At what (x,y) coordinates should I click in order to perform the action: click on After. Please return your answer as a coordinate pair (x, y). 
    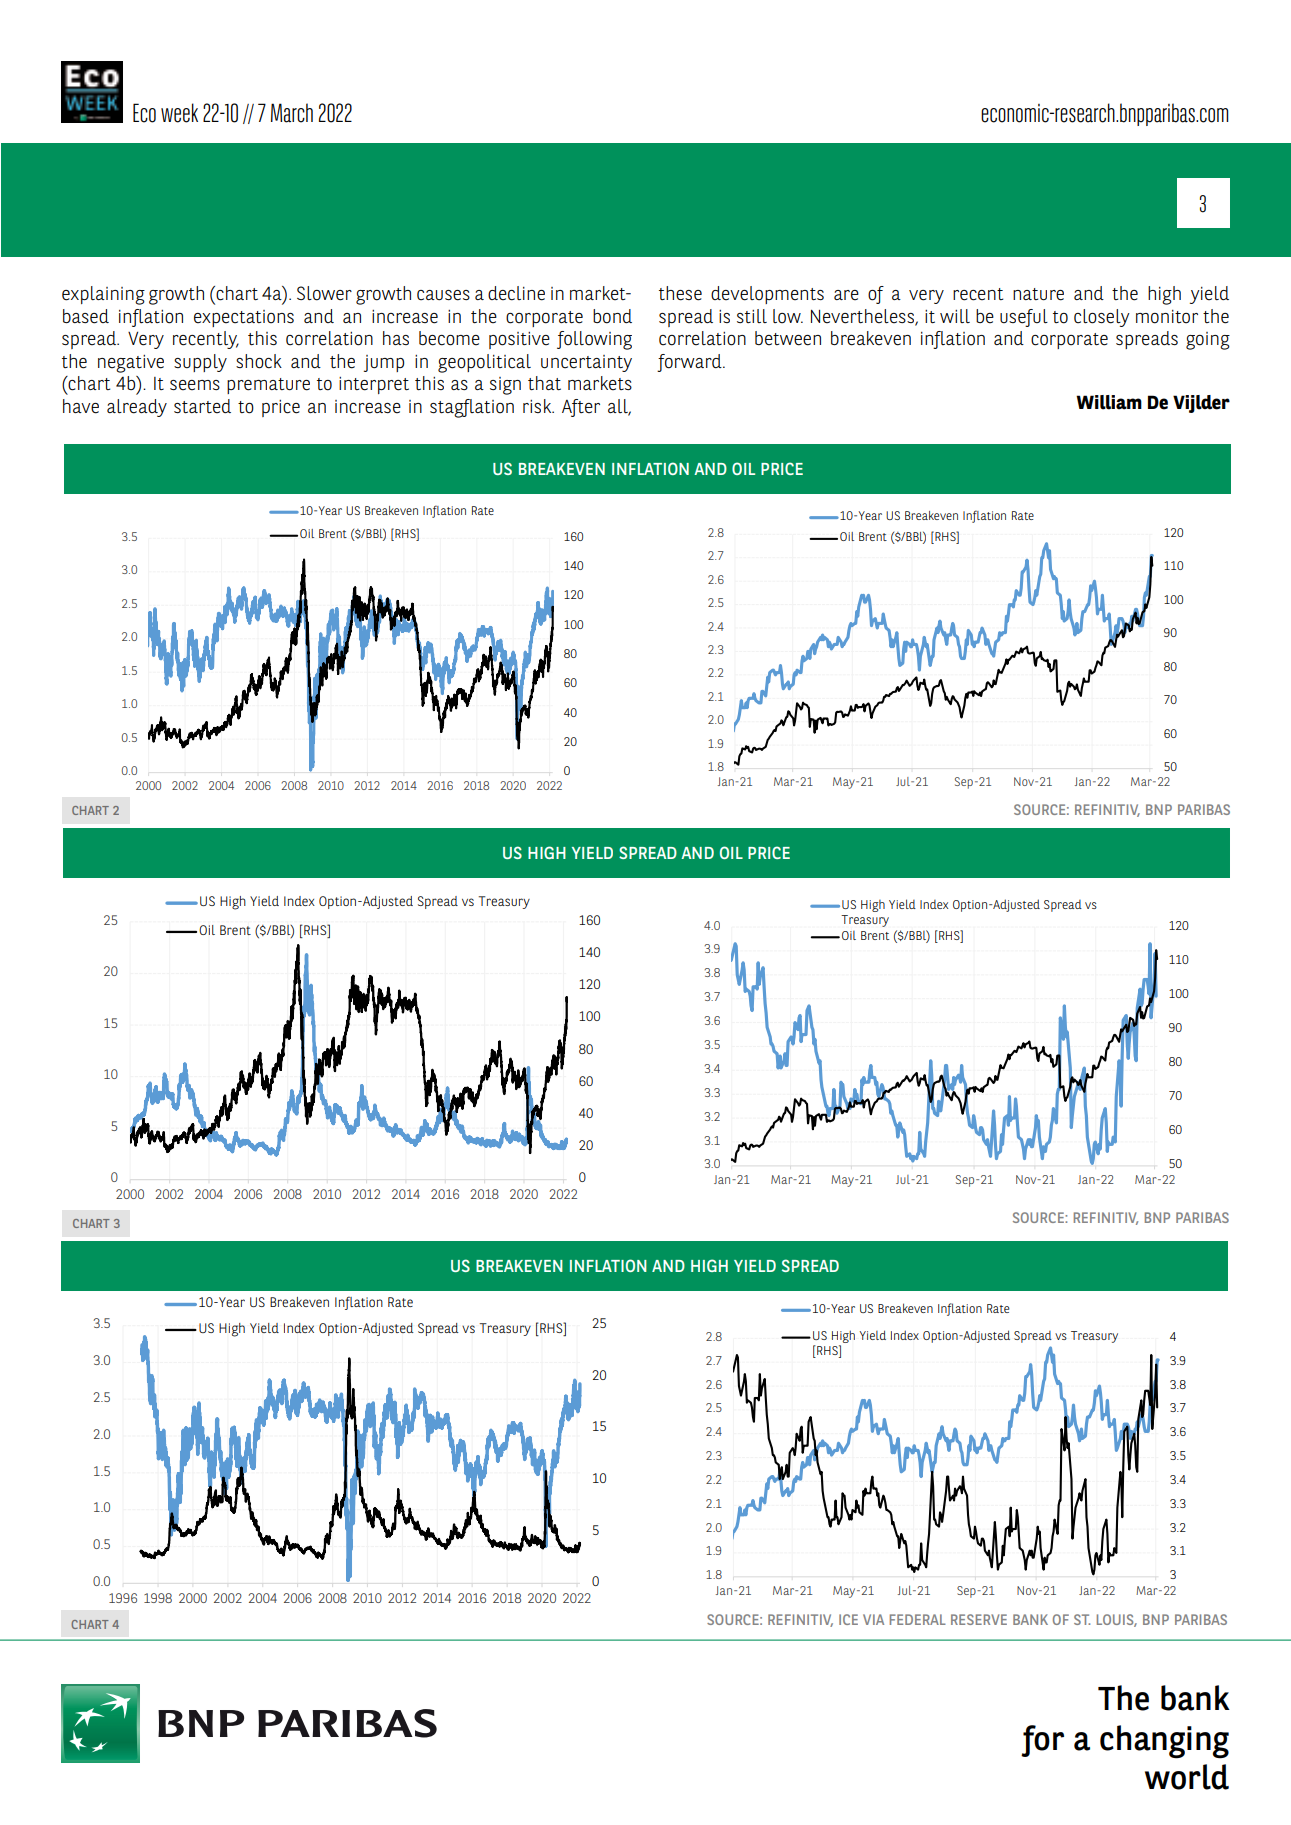
    Looking at the image, I should click on (581, 408).
